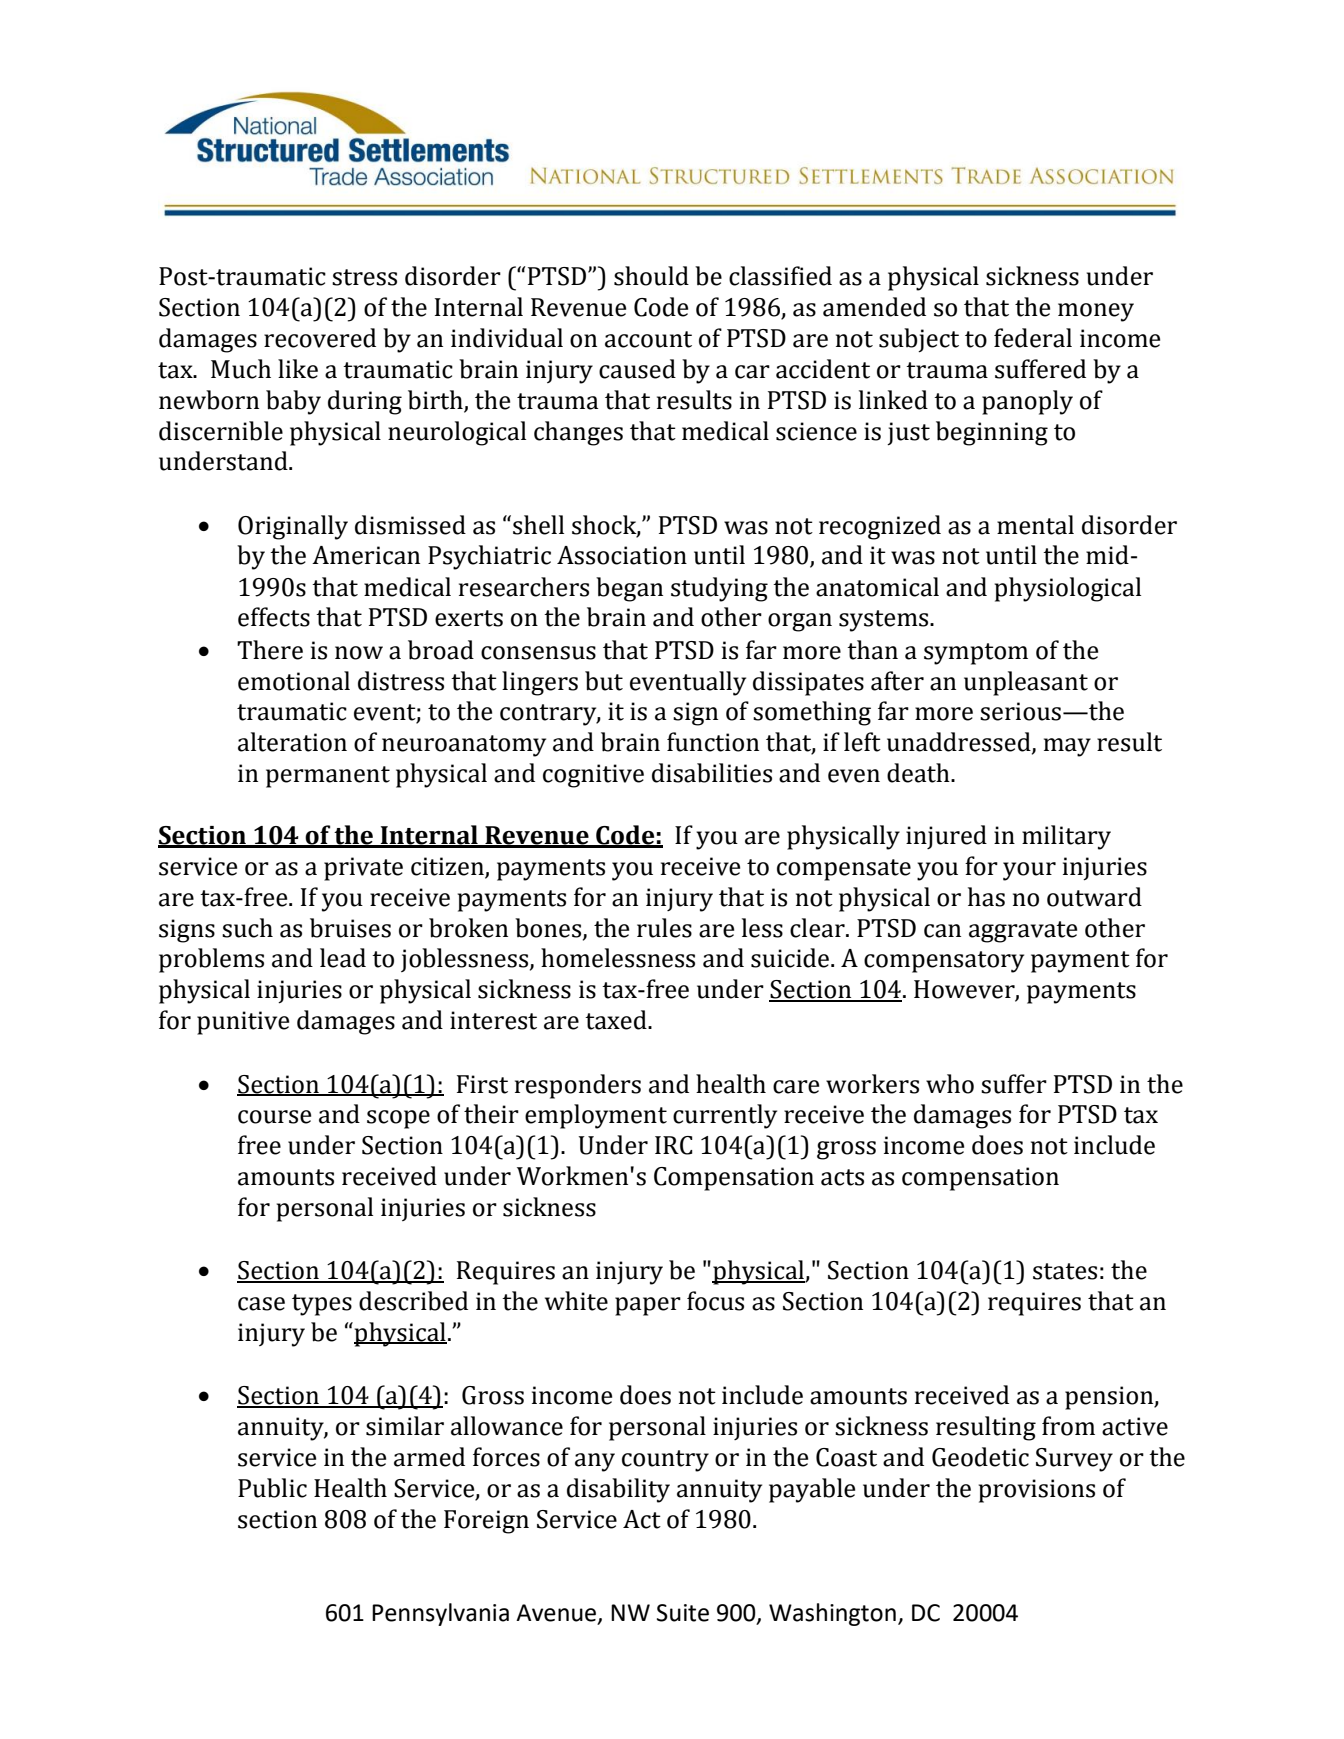  What do you see at coordinates (274, 1117) in the page?
I see `course` at bounding box center [274, 1117].
